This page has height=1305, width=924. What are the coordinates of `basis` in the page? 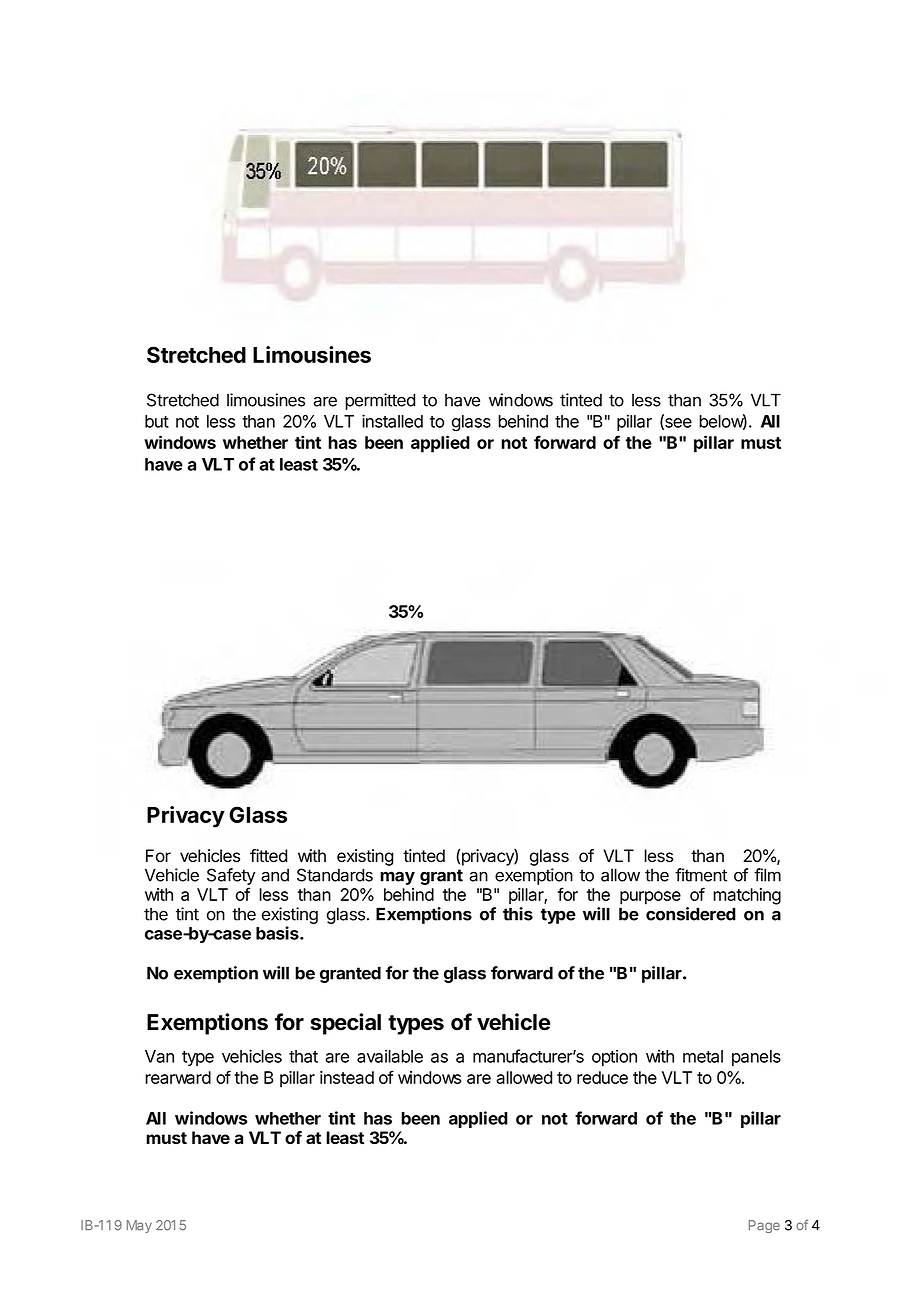 It's located at (278, 933).
